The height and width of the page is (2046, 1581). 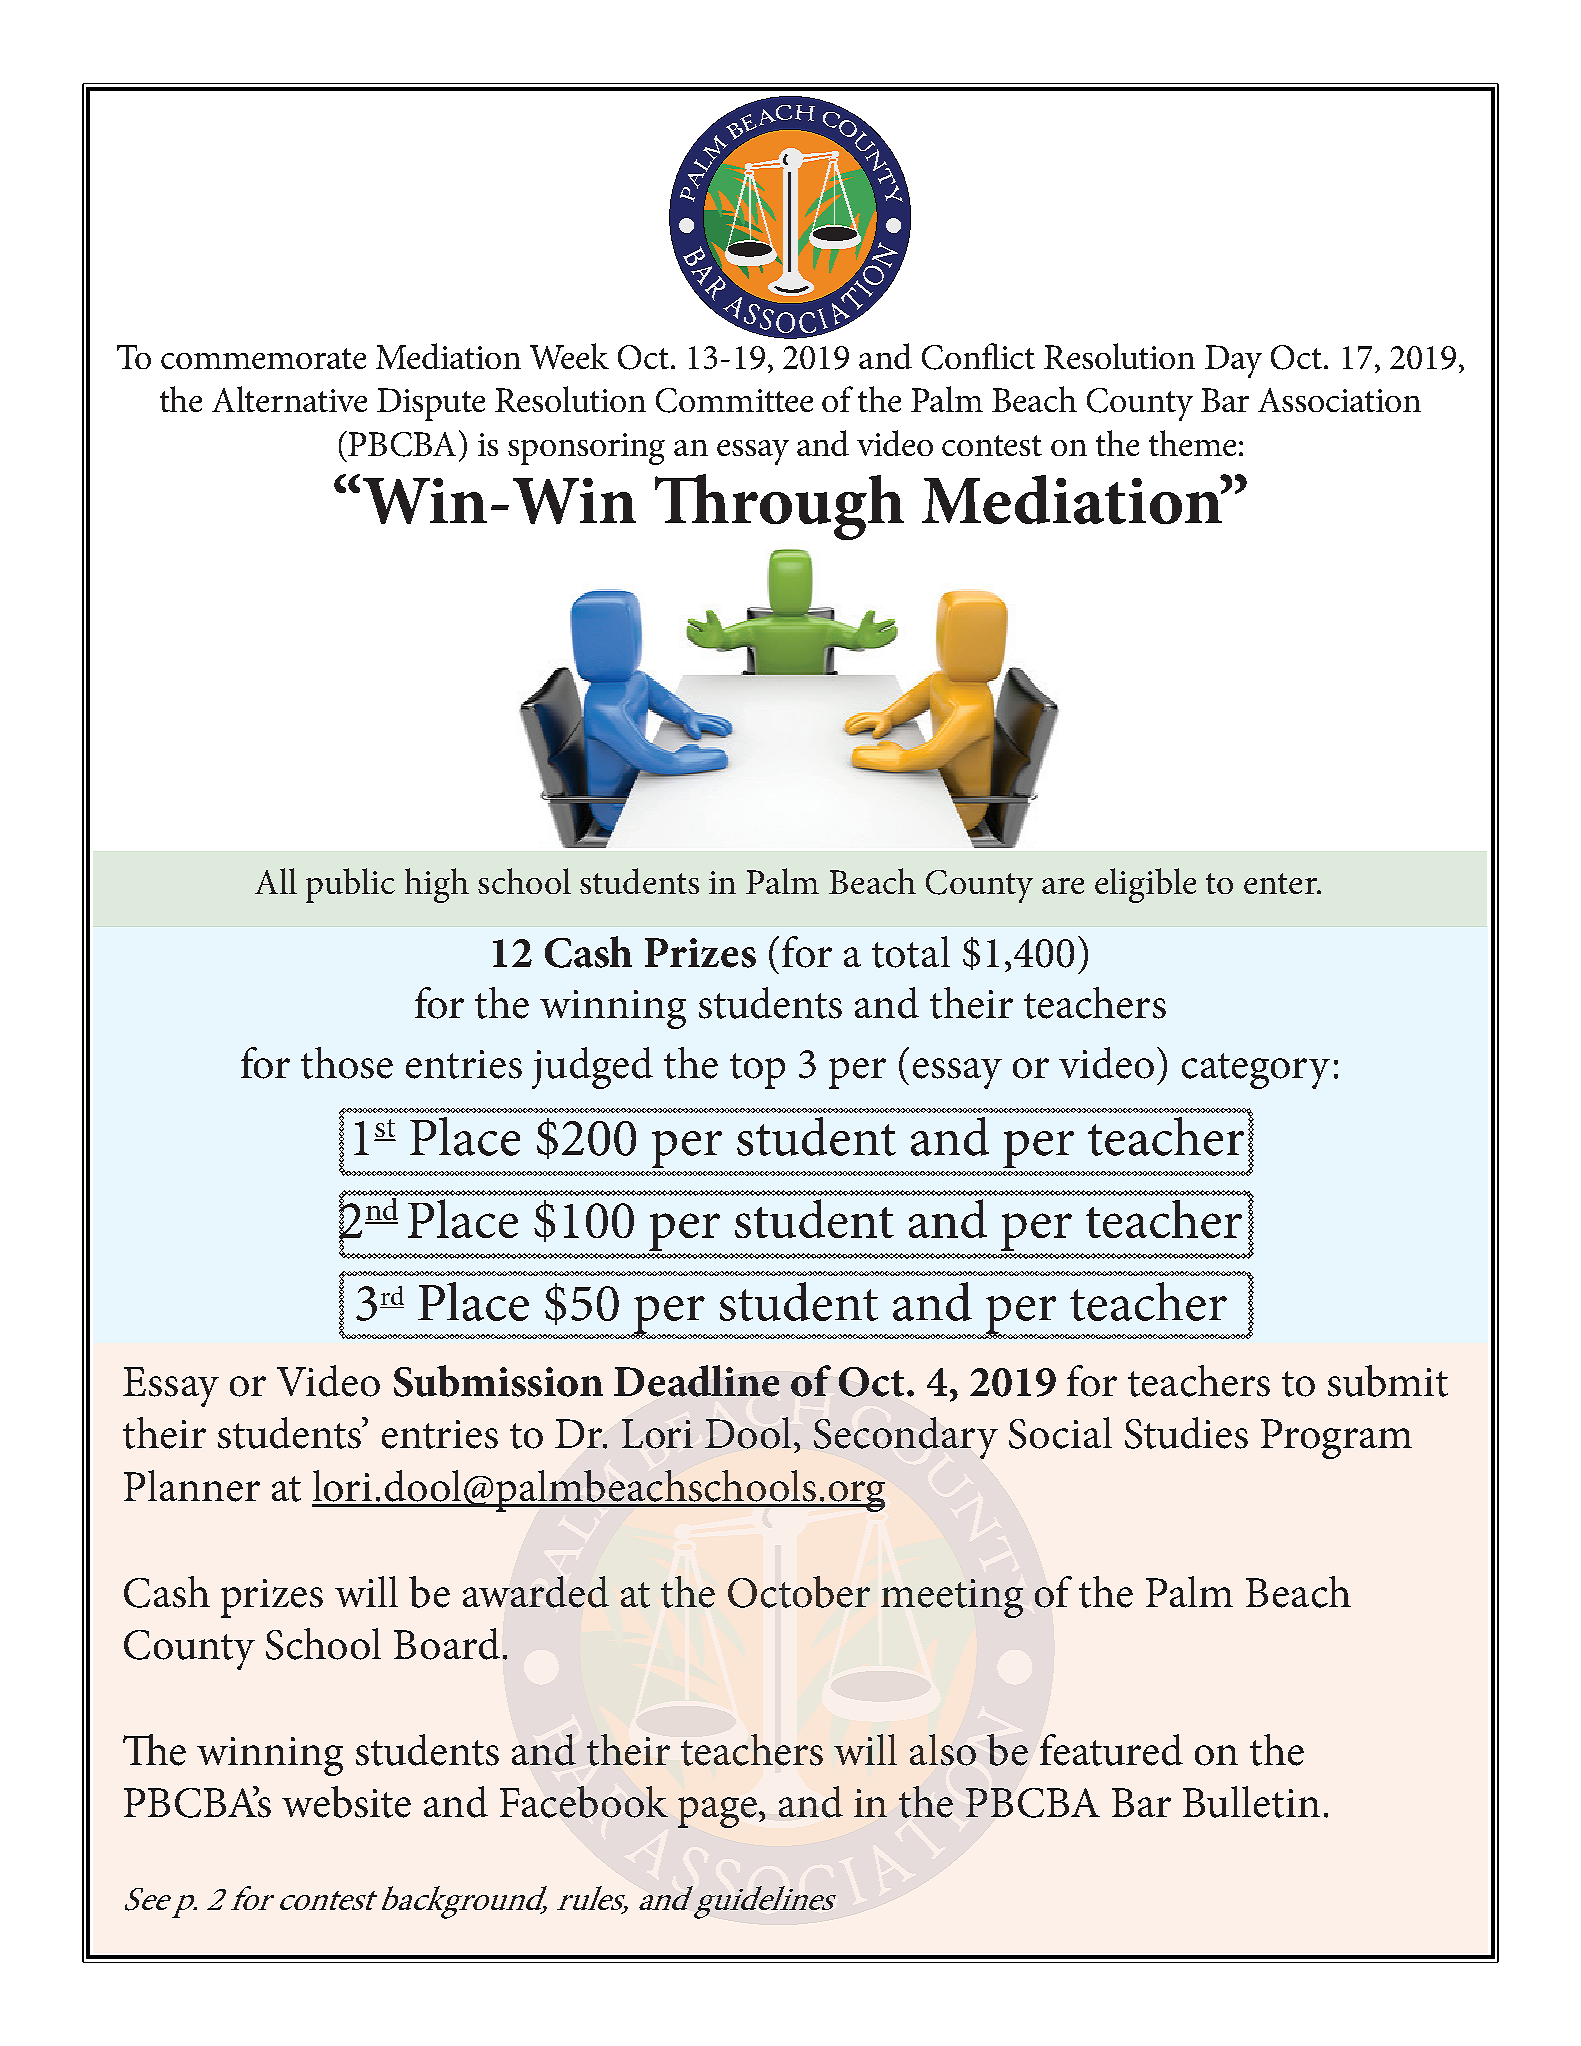 I want to click on top, so click(x=757, y=1071).
